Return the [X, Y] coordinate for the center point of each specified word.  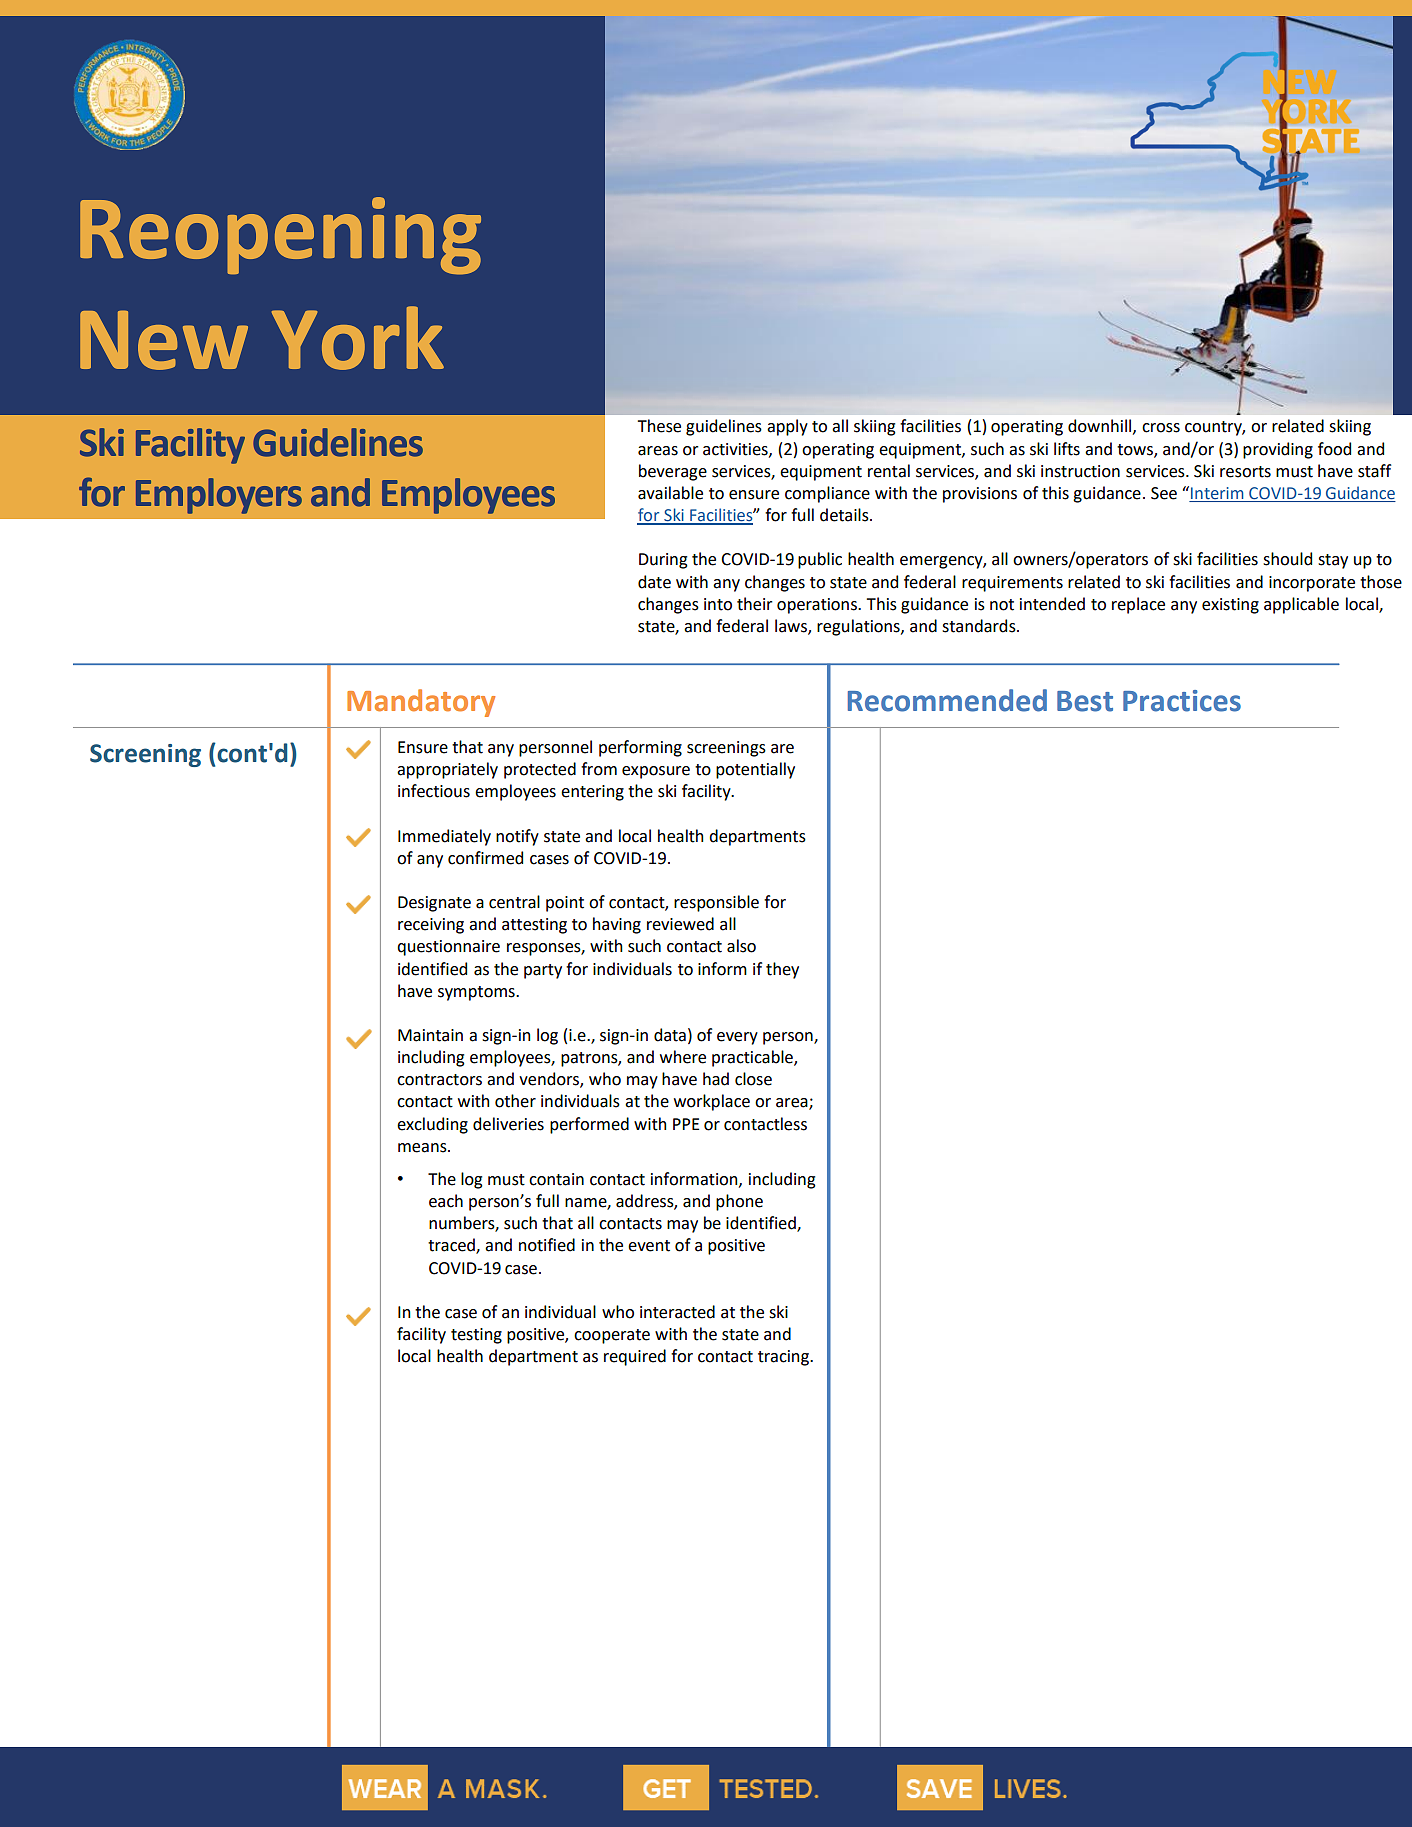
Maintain [430, 1035]
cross [1161, 428]
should [1287, 559]
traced [452, 1246]
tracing [784, 1358]
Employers [219, 496]
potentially [755, 770]
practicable [753, 1058]
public [820, 560]
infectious [434, 791]
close [753, 1079]
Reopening [280, 236]
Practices [1182, 701]
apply [787, 427]
